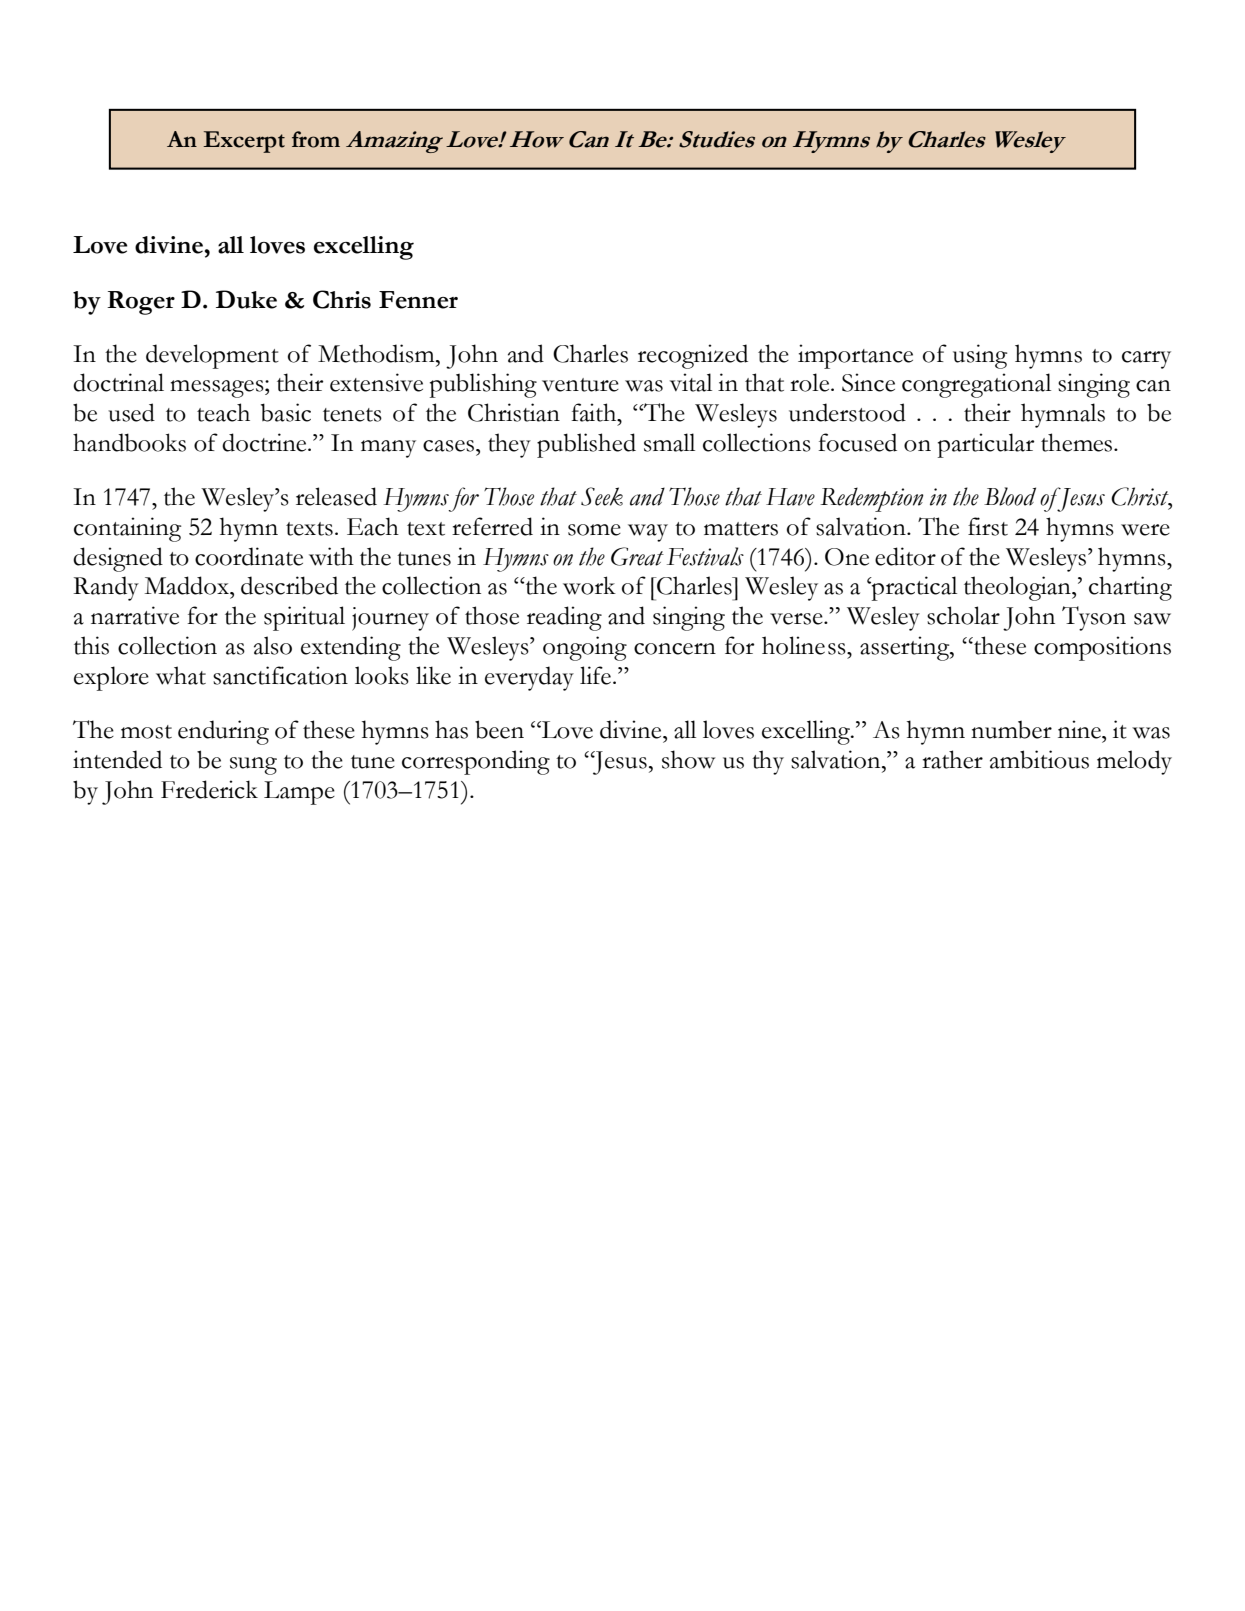 This image has width=1245, height=1611. Describe the element at coordinates (963, 615) in the image. I see `scholar` at that location.
